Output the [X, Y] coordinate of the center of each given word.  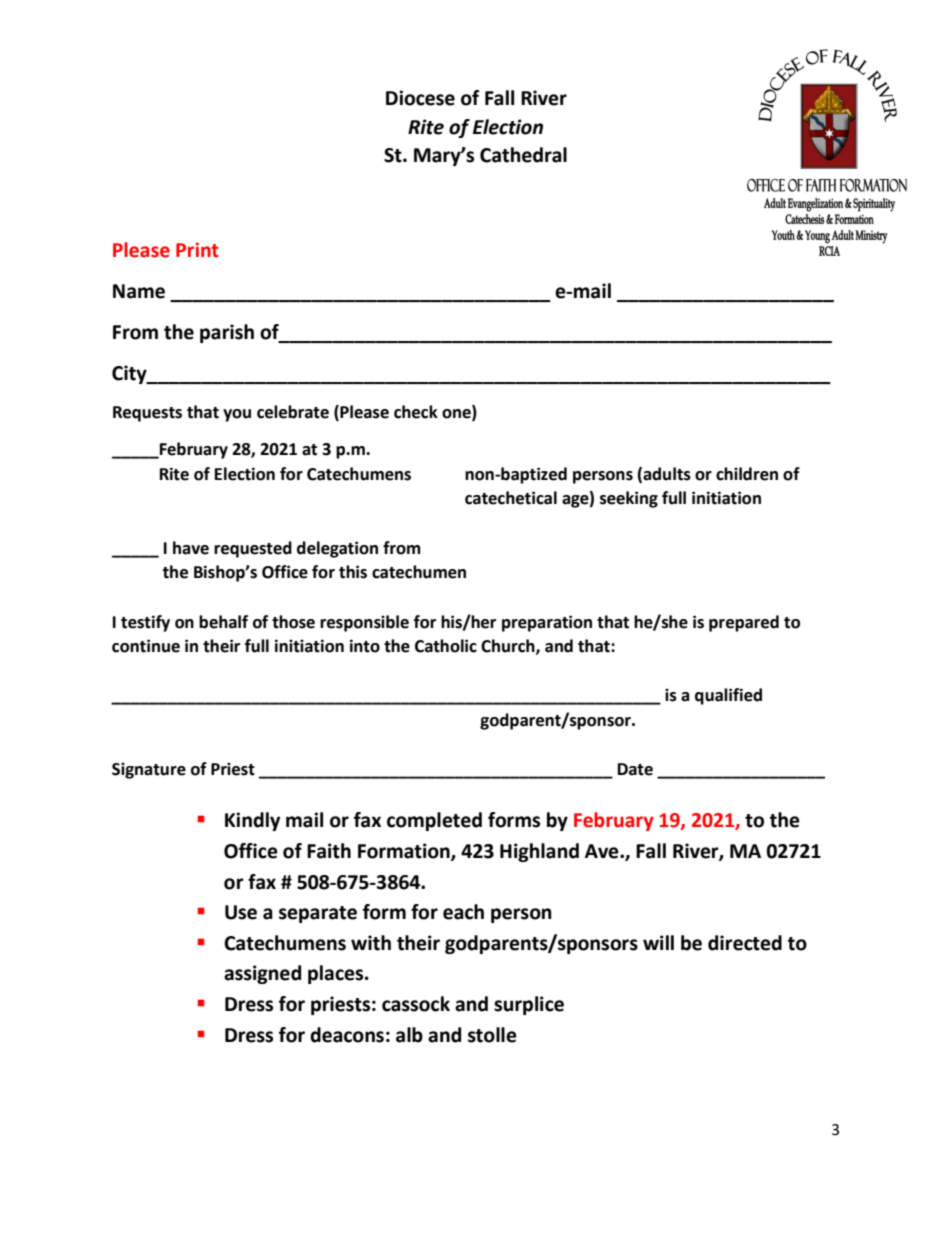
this [353, 572]
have [191, 548]
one [457, 415]
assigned [262, 974]
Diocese [420, 98]
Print [197, 250]
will [658, 942]
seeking [629, 499]
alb [409, 1035]
